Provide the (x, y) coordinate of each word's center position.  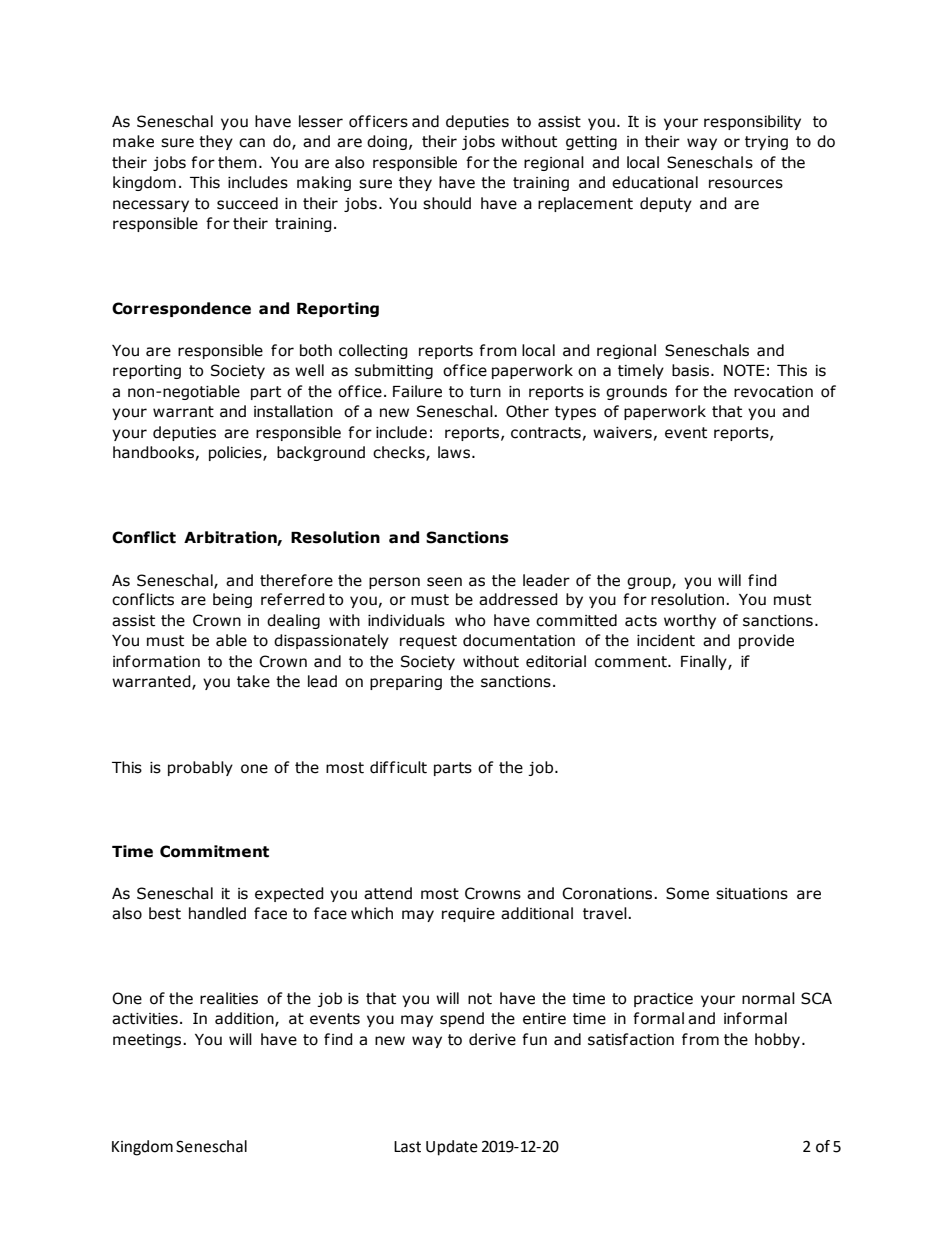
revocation (773, 392)
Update (452, 1148)
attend (388, 893)
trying (766, 143)
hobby (779, 1040)
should (447, 203)
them (237, 162)
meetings (148, 1041)
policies (236, 453)
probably (200, 768)
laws (455, 452)
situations (752, 894)
